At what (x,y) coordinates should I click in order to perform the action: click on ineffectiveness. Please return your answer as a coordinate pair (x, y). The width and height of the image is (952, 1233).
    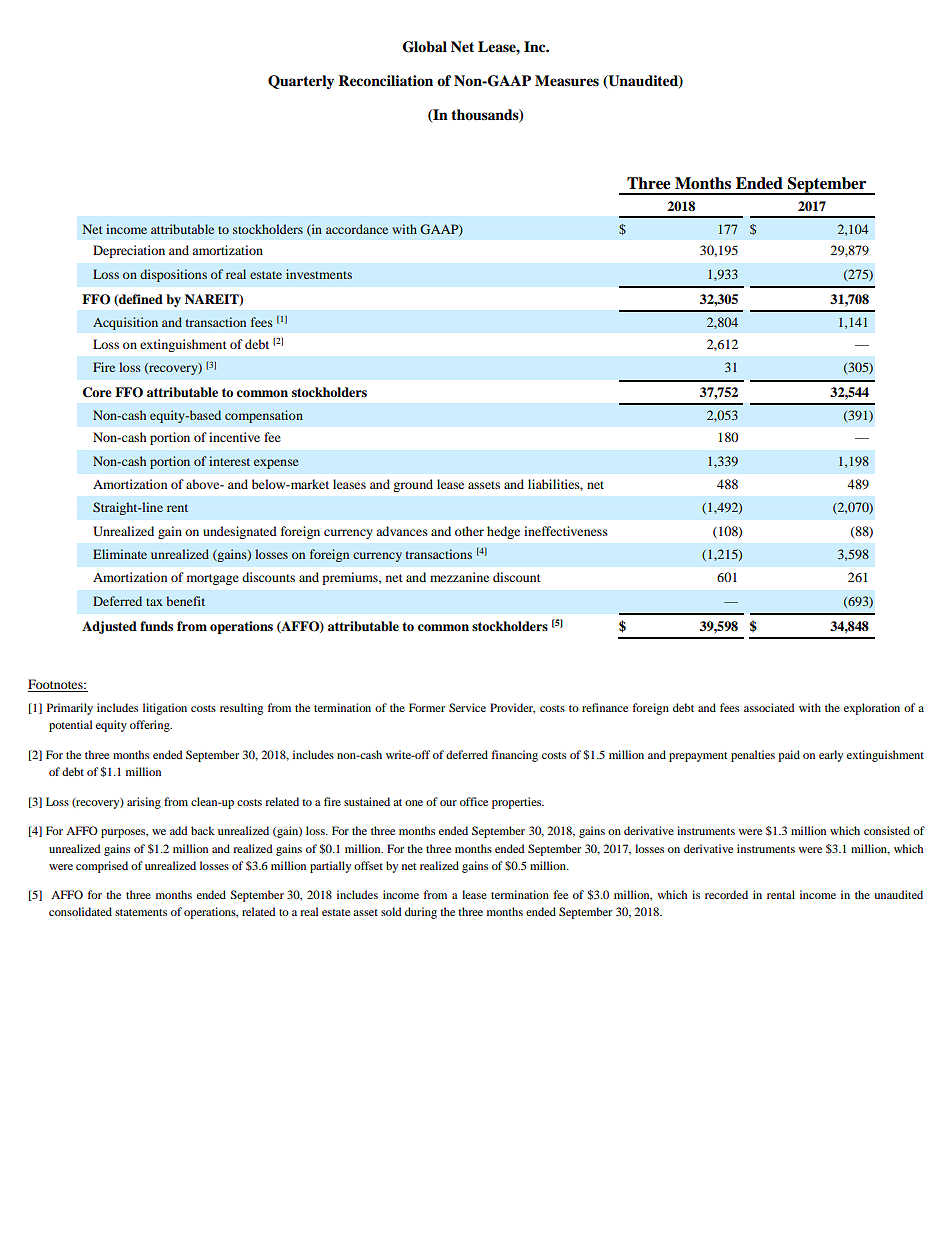
    Looking at the image, I should click on (566, 531).
